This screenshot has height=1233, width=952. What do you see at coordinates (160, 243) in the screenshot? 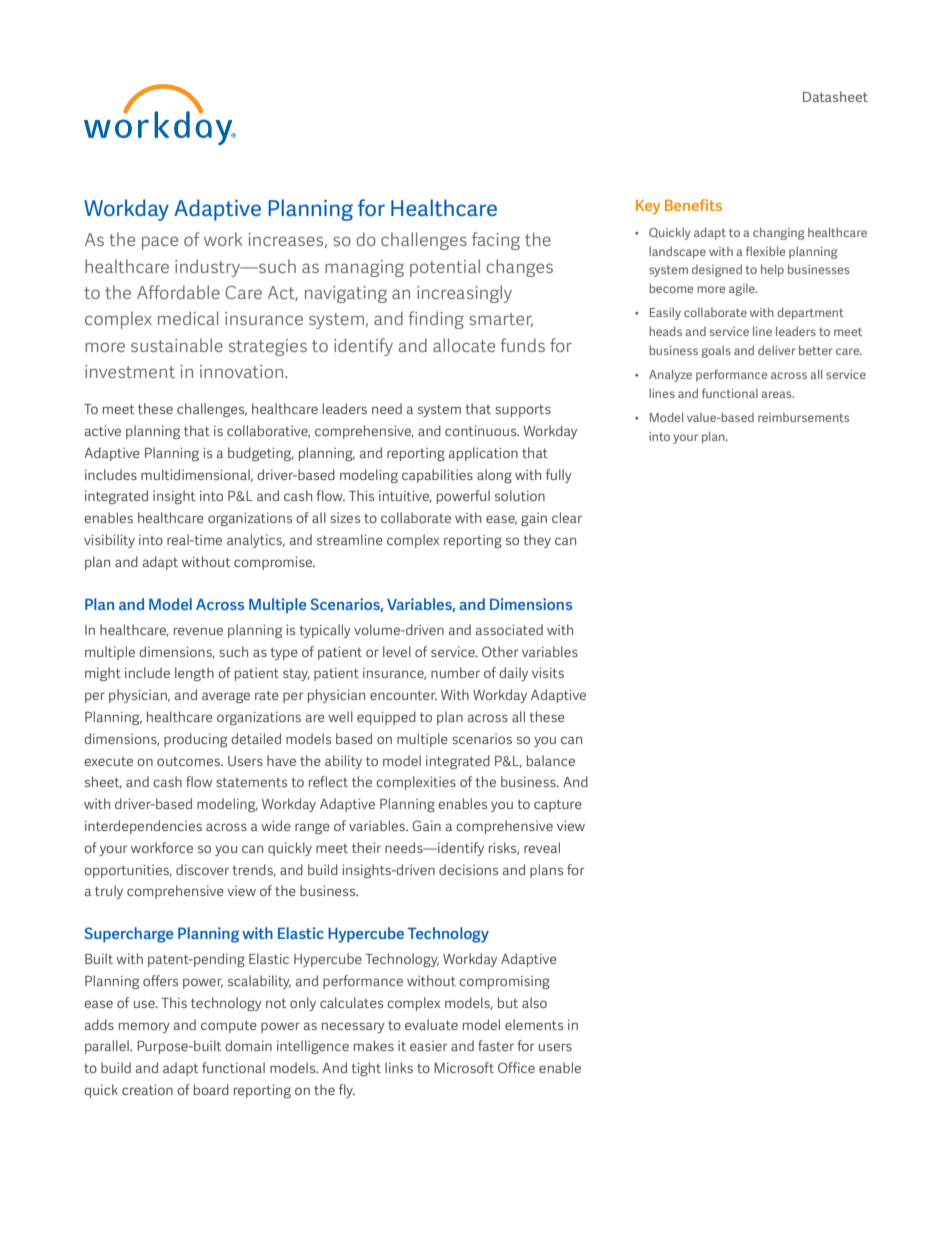
I see `pace` at bounding box center [160, 243].
